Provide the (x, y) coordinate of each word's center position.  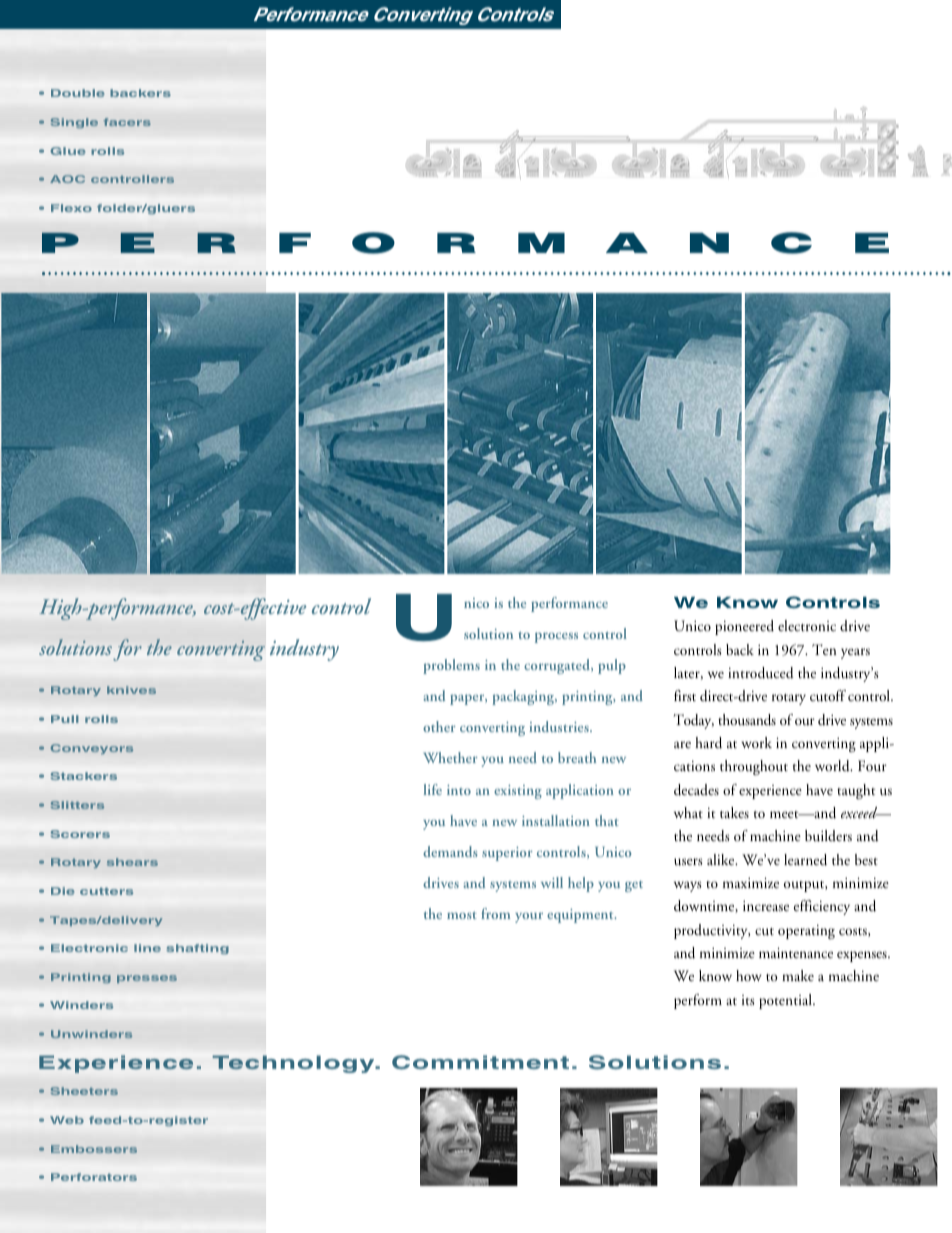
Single (74, 123)
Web (67, 1120)
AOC (67, 179)
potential (786, 1001)
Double (78, 93)
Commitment (480, 1062)
